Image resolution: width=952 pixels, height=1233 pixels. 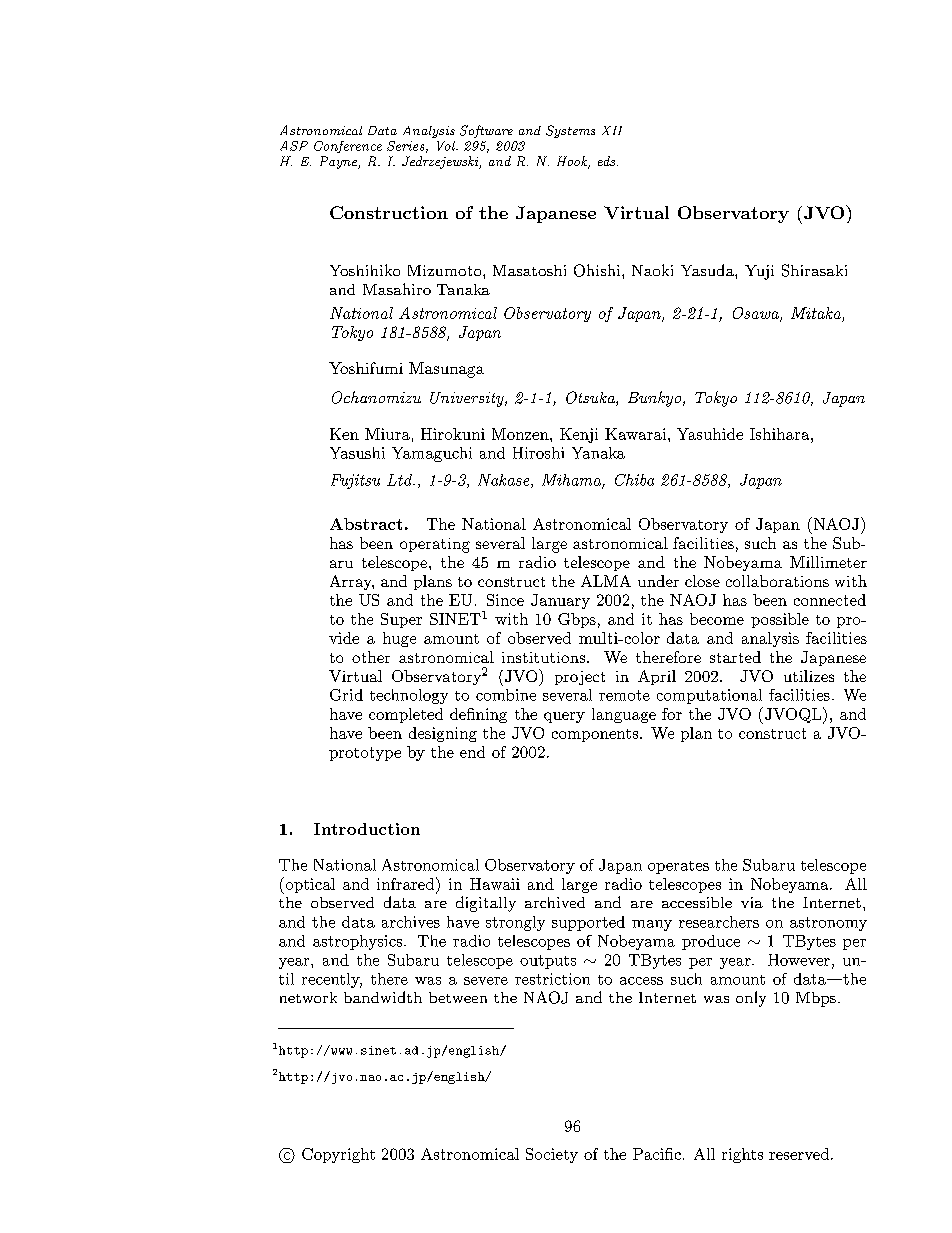 What do you see at coordinates (371, 657) in the screenshot?
I see `other` at bounding box center [371, 657].
